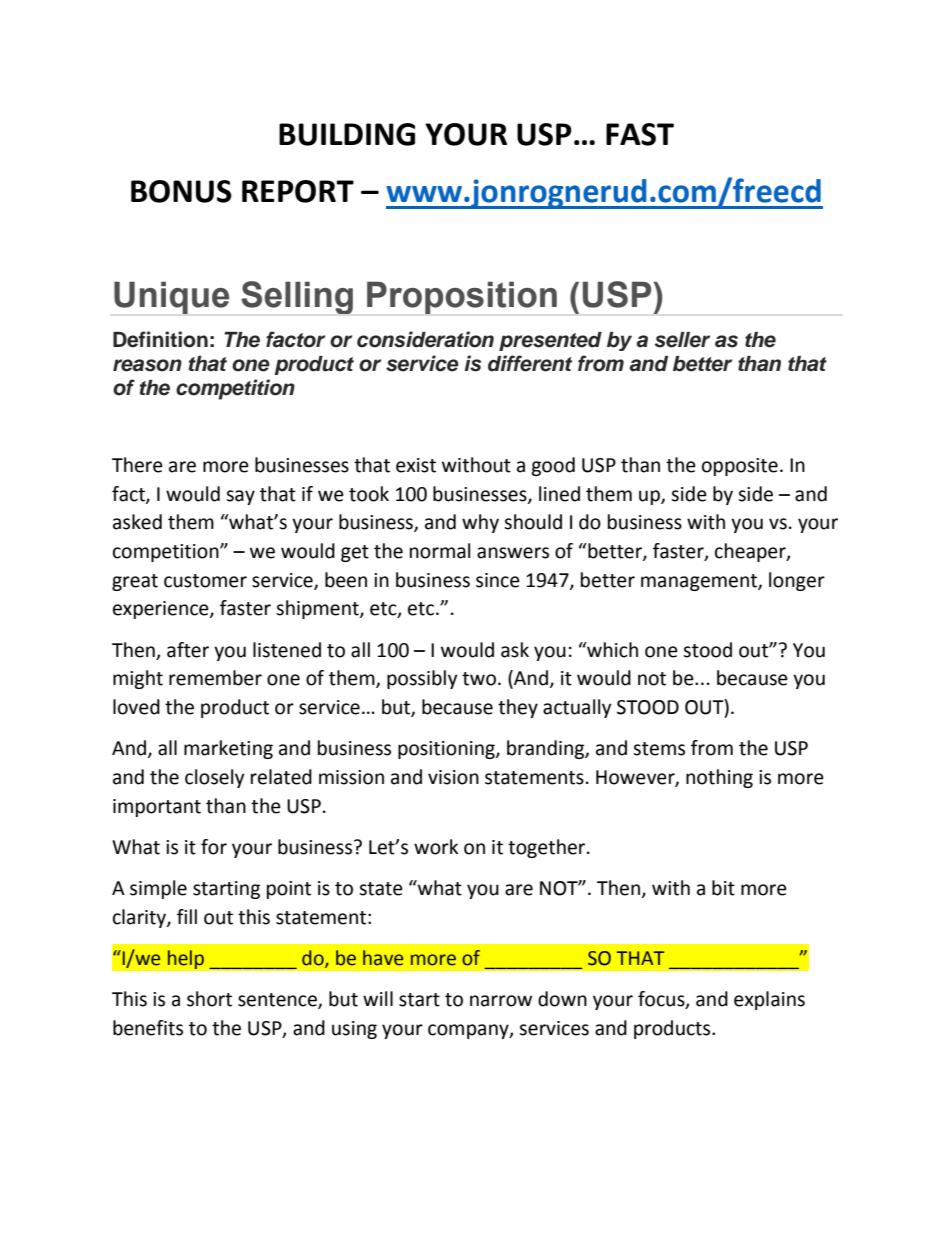  What do you see at coordinates (462, 297) in the document?
I see `Proposition` at bounding box center [462, 297].
